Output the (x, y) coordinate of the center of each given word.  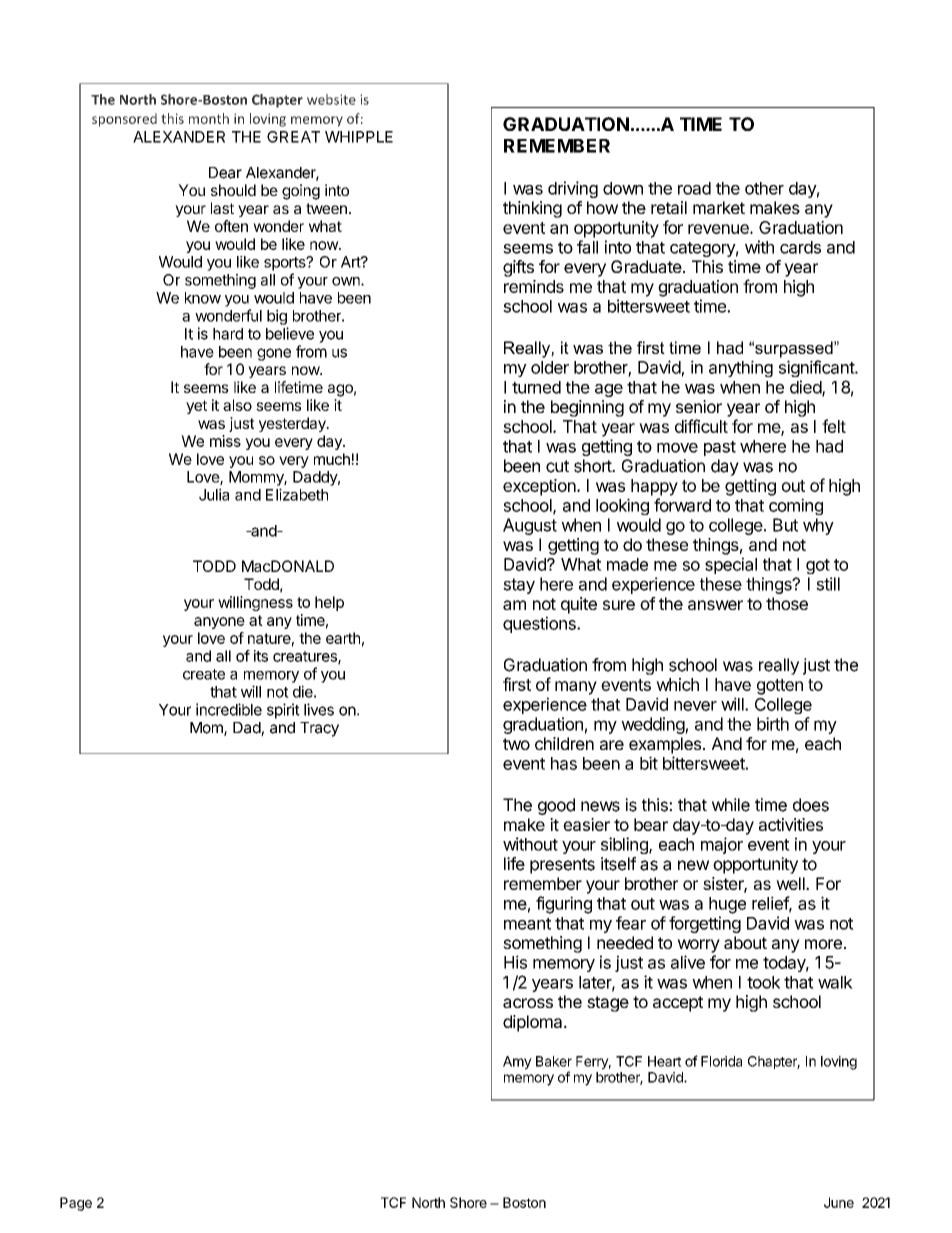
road (694, 188)
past (720, 448)
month (209, 118)
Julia (214, 494)
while (731, 805)
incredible (229, 709)
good (556, 806)
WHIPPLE (359, 137)
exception (540, 487)
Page (76, 1204)
